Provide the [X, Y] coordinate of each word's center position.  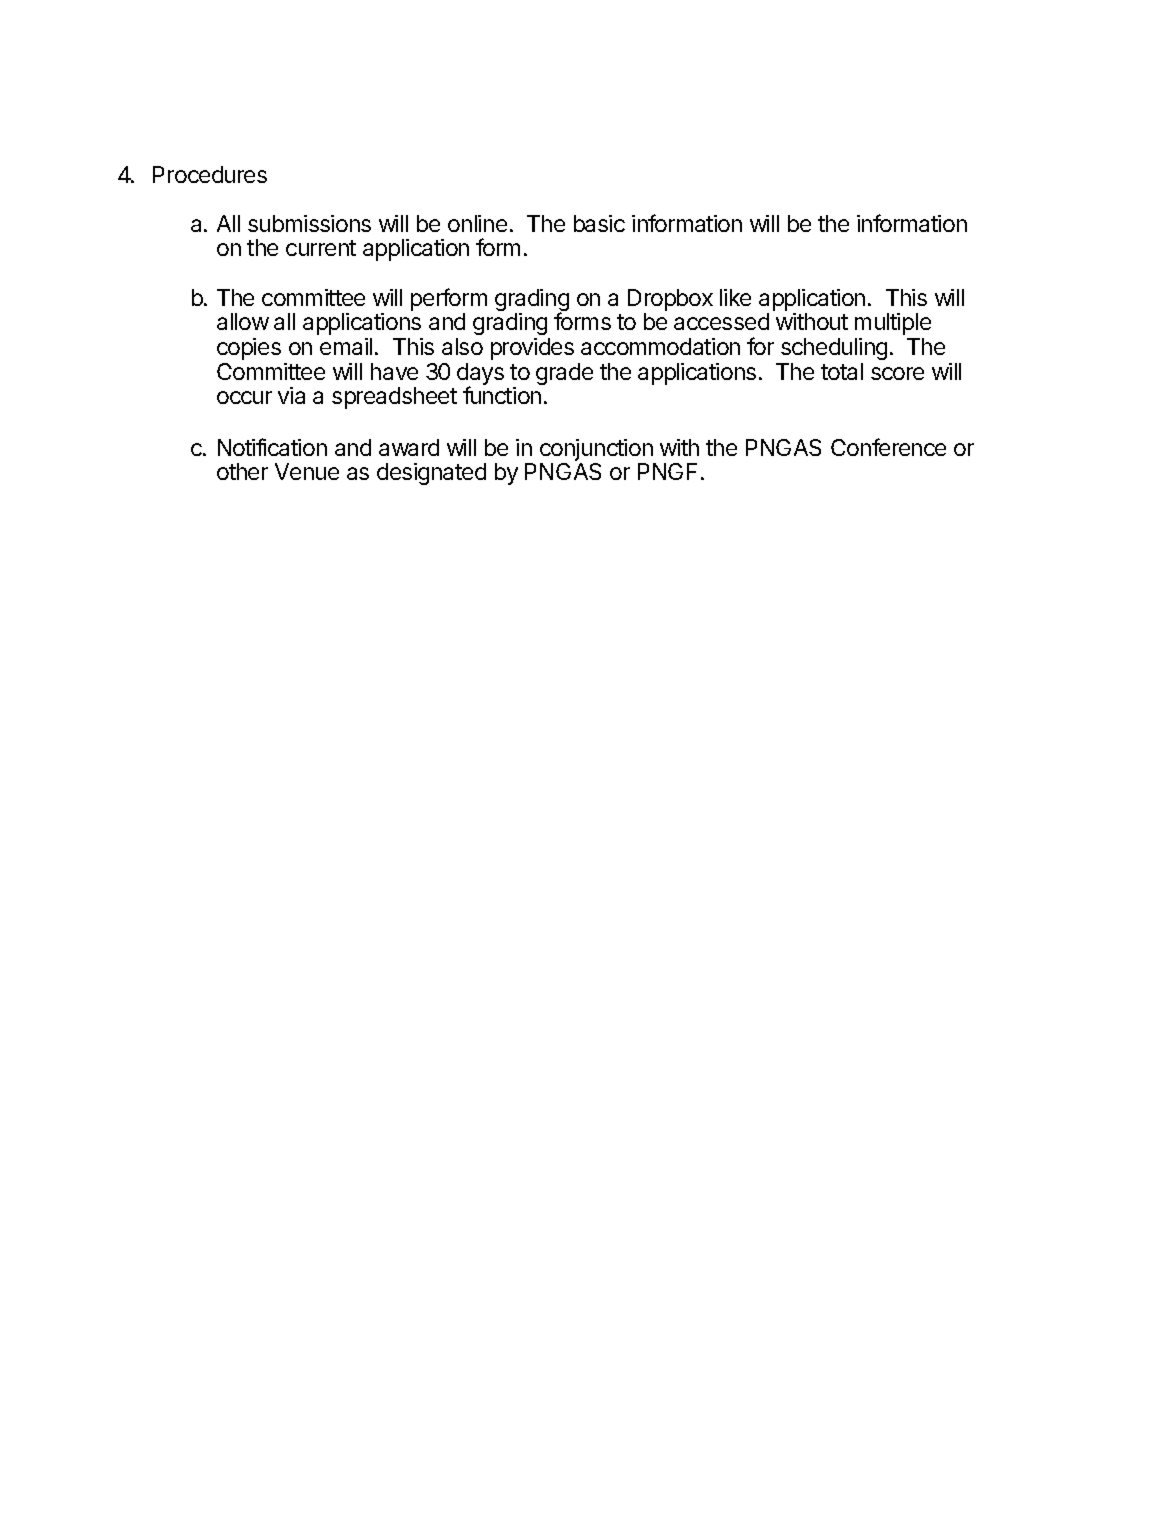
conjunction [596, 450]
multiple [893, 324]
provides [532, 349]
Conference [888, 447]
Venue [307, 471]
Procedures [210, 174]
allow [243, 321]
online [477, 223]
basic [599, 223]
